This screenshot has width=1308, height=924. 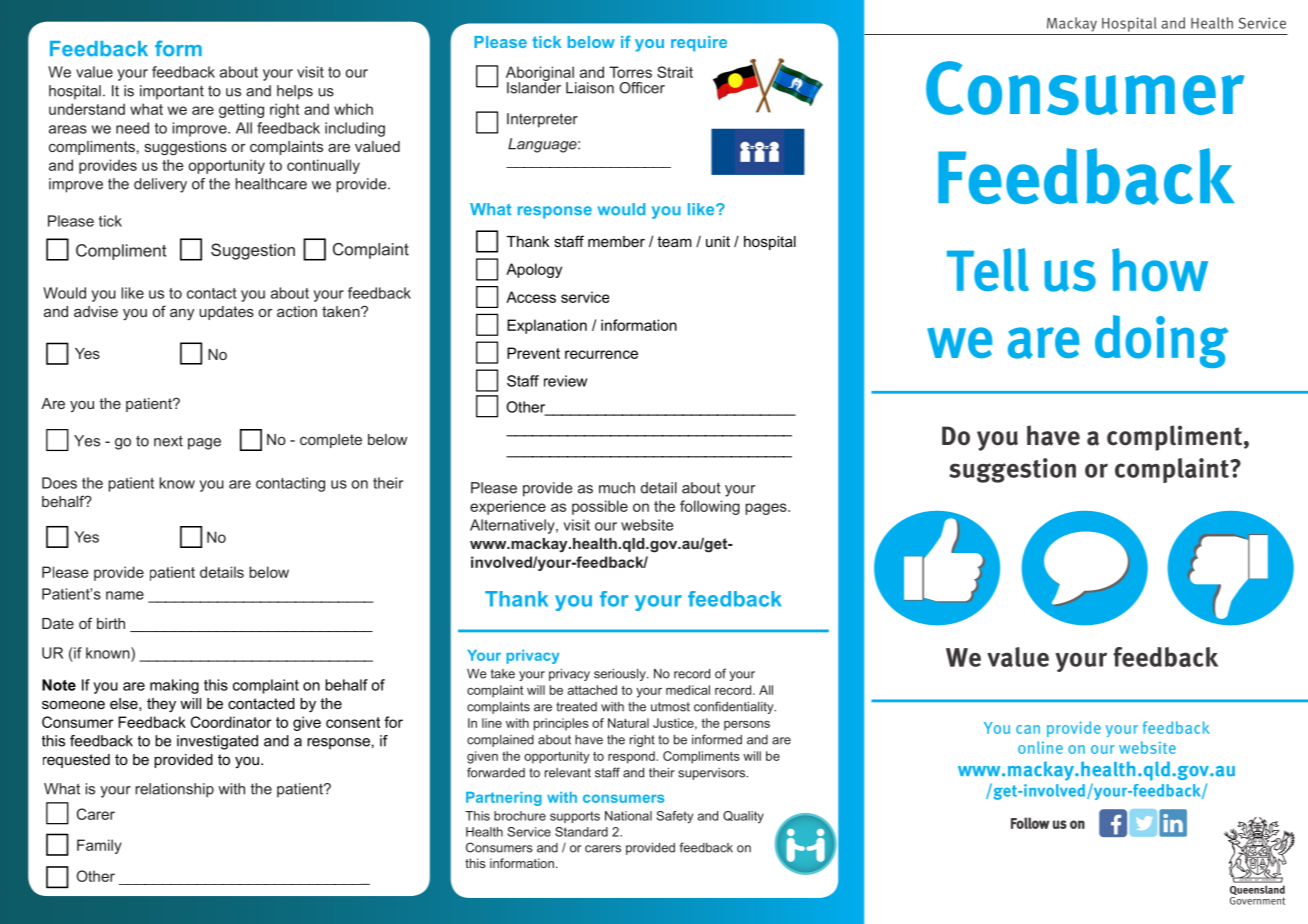 I want to click on require, so click(x=699, y=43).
